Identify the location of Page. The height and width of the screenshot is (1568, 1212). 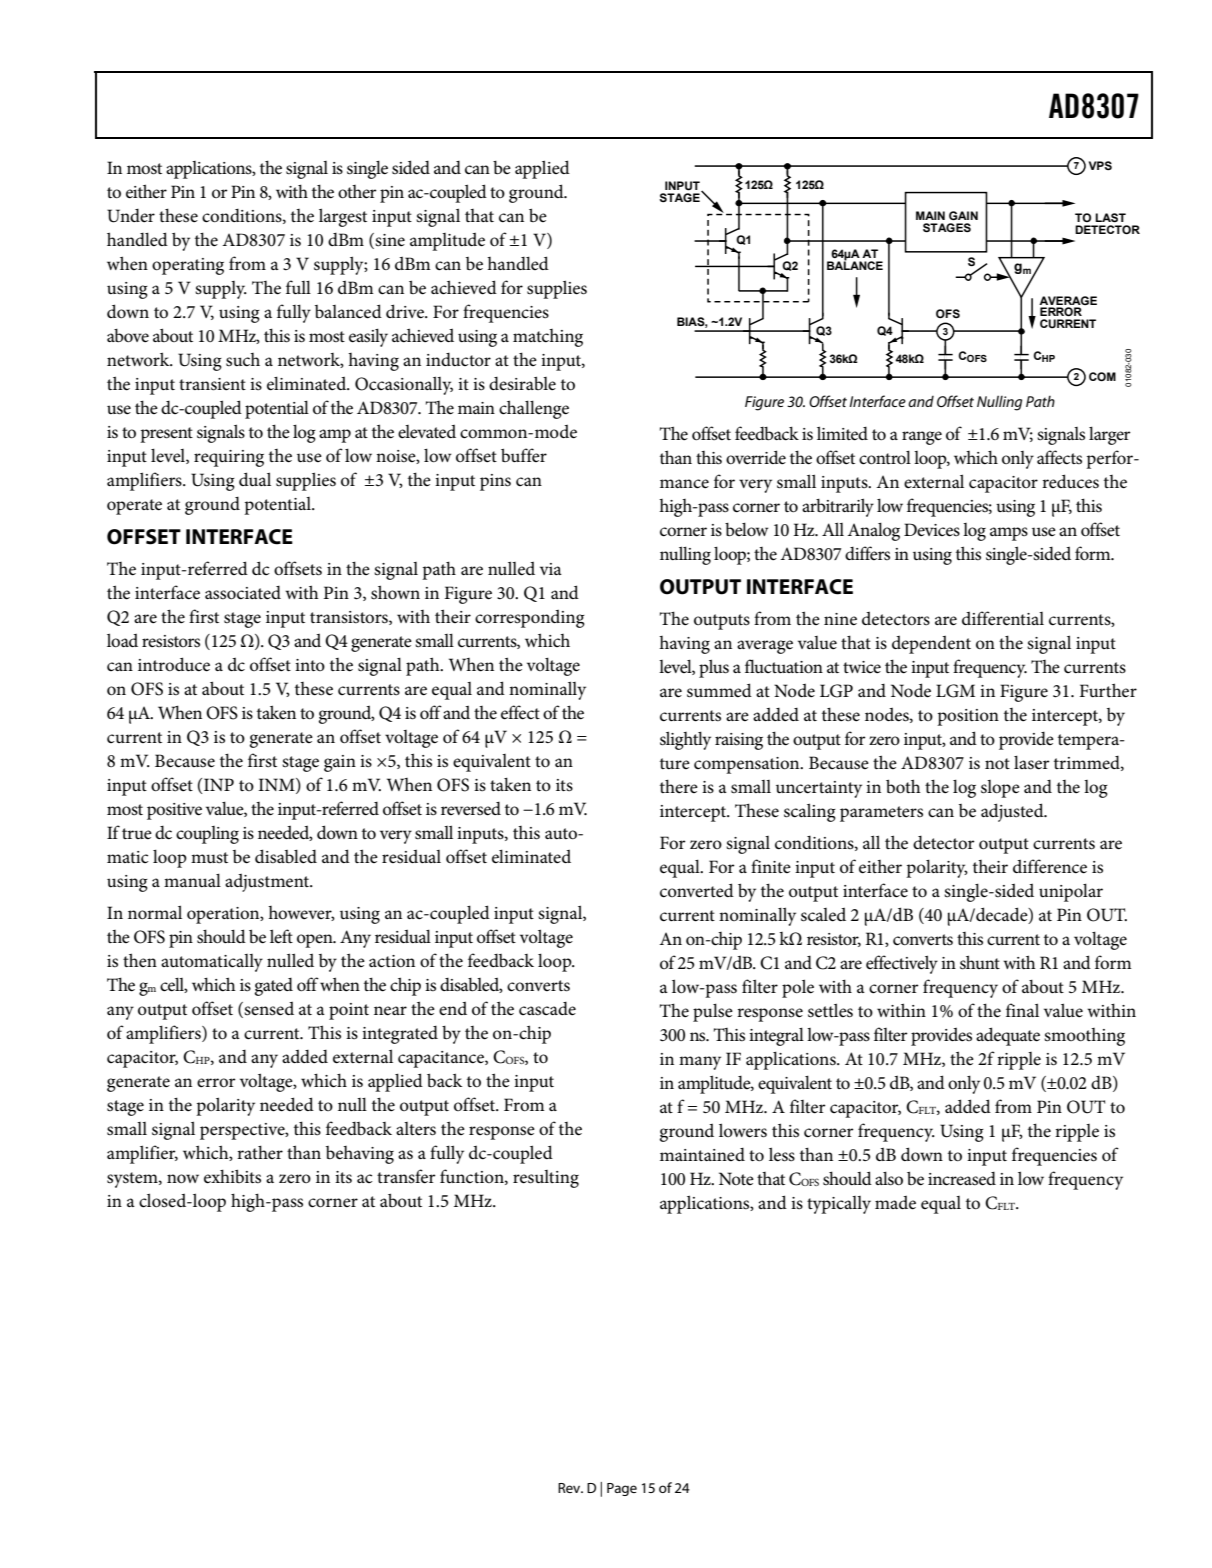
(622, 1489).
